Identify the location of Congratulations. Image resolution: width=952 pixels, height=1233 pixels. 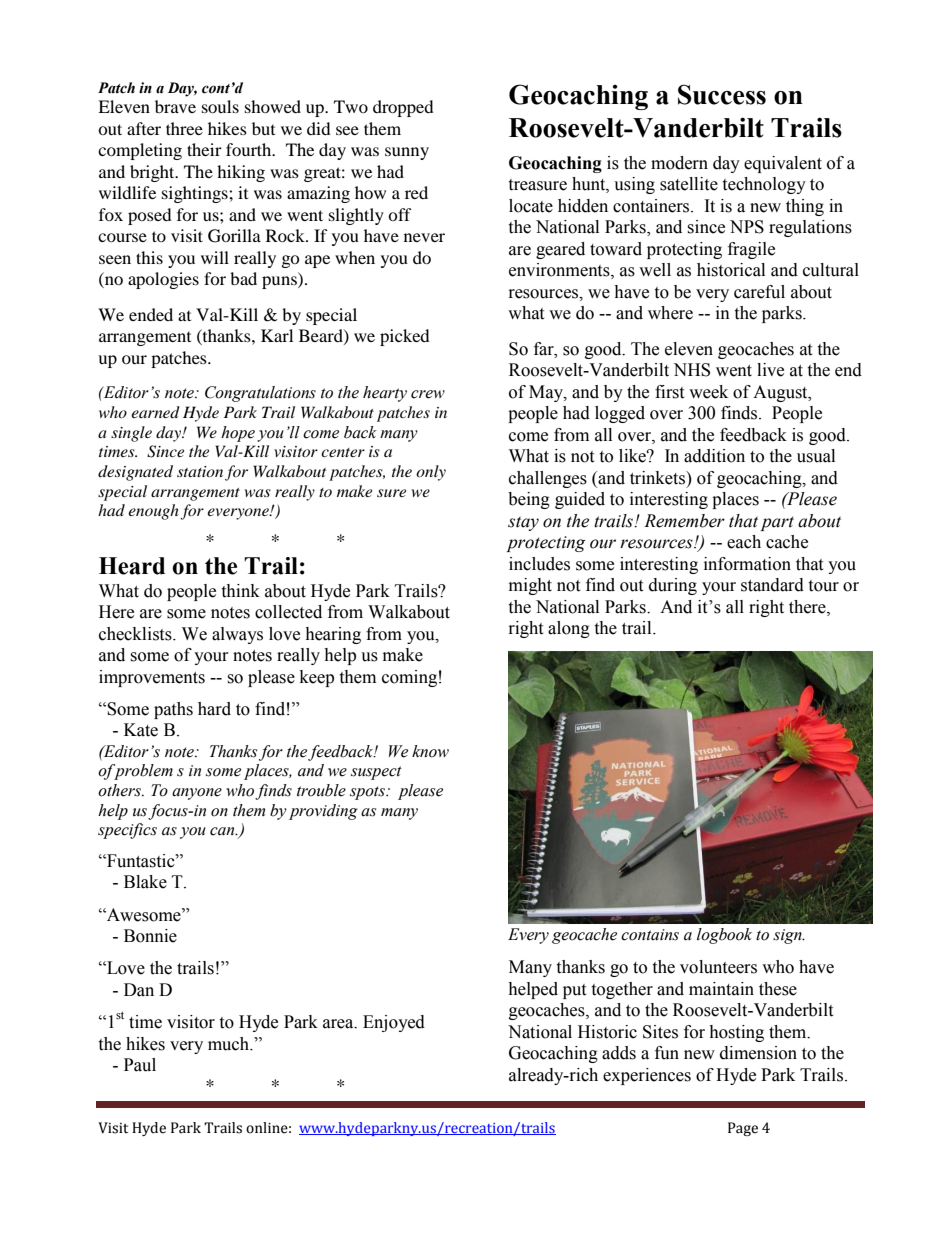
(260, 394).
